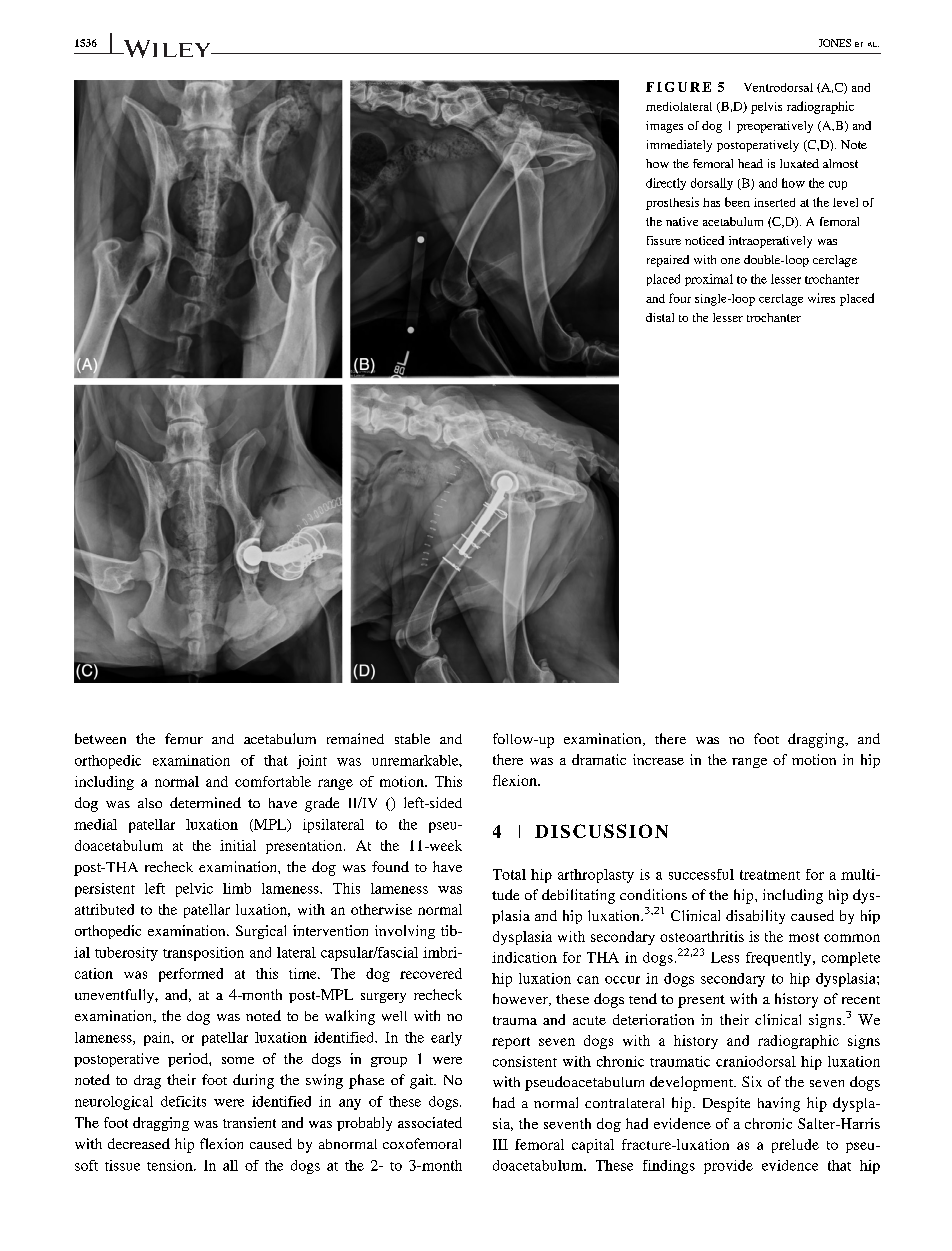 This screenshot has height=1251, width=952. I want to click on increase, so click(658, 759).
